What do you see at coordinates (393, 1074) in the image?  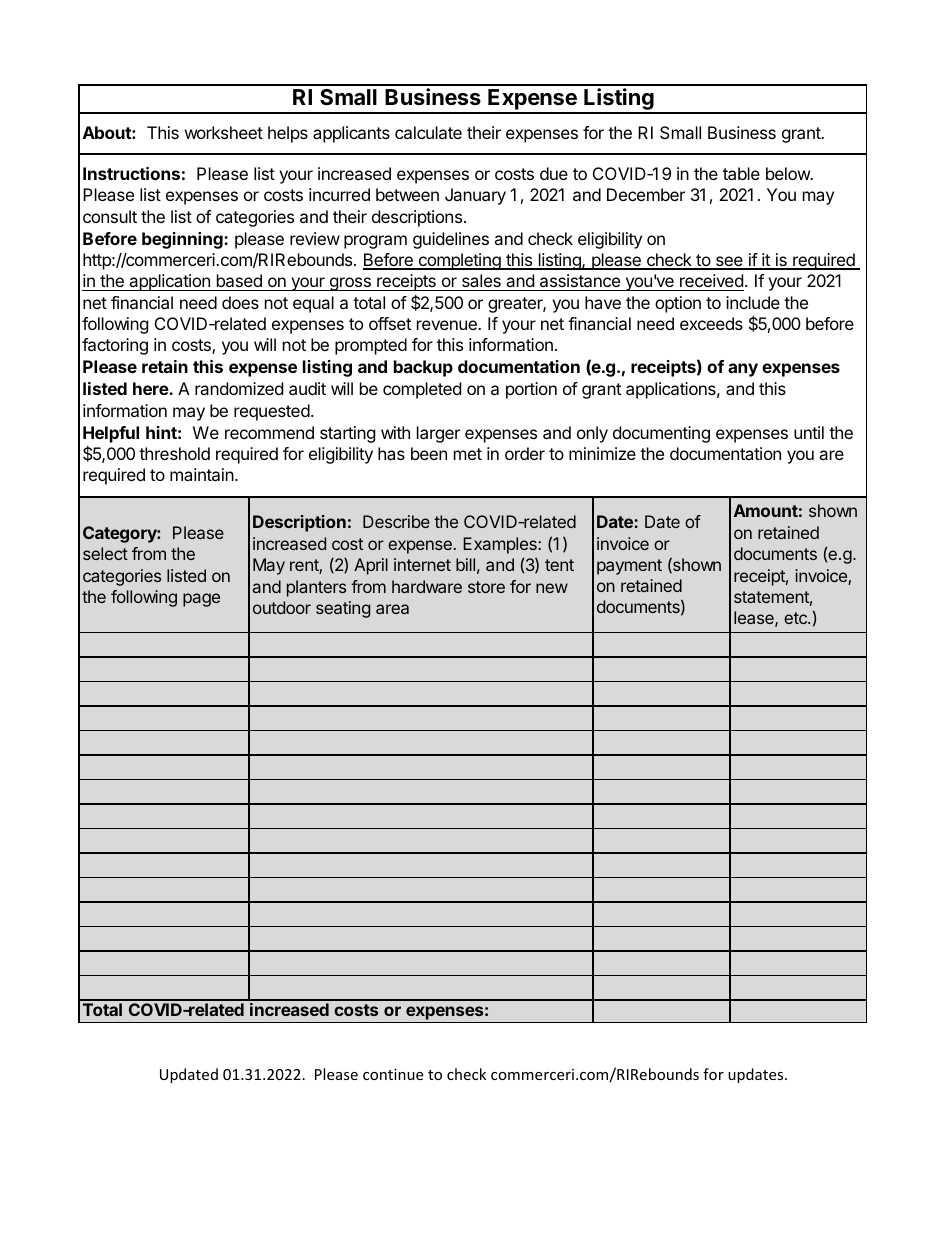 I see `continue` at bounding box center [393, 1074].
